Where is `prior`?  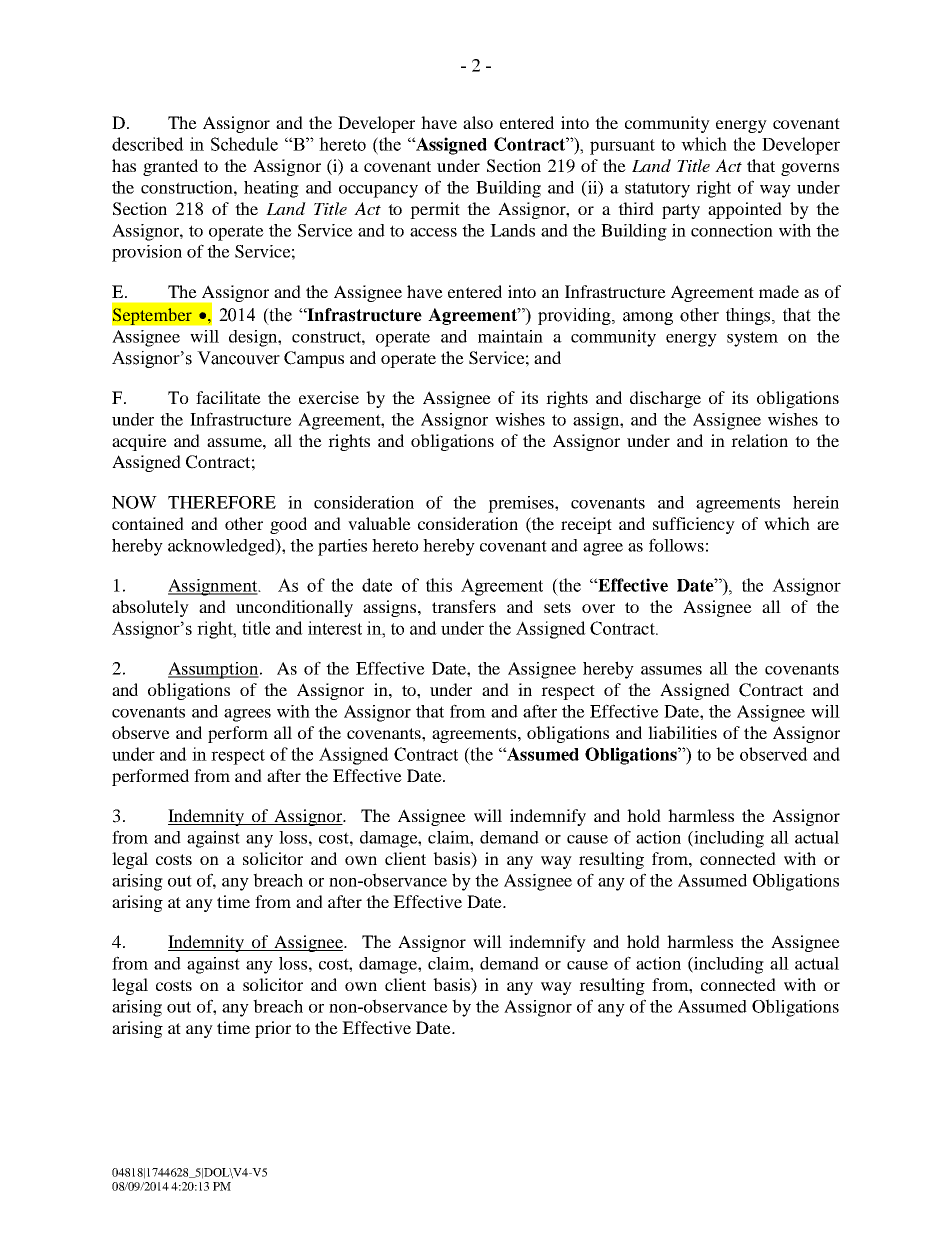
prior is located at coordinates (273, 1029).
